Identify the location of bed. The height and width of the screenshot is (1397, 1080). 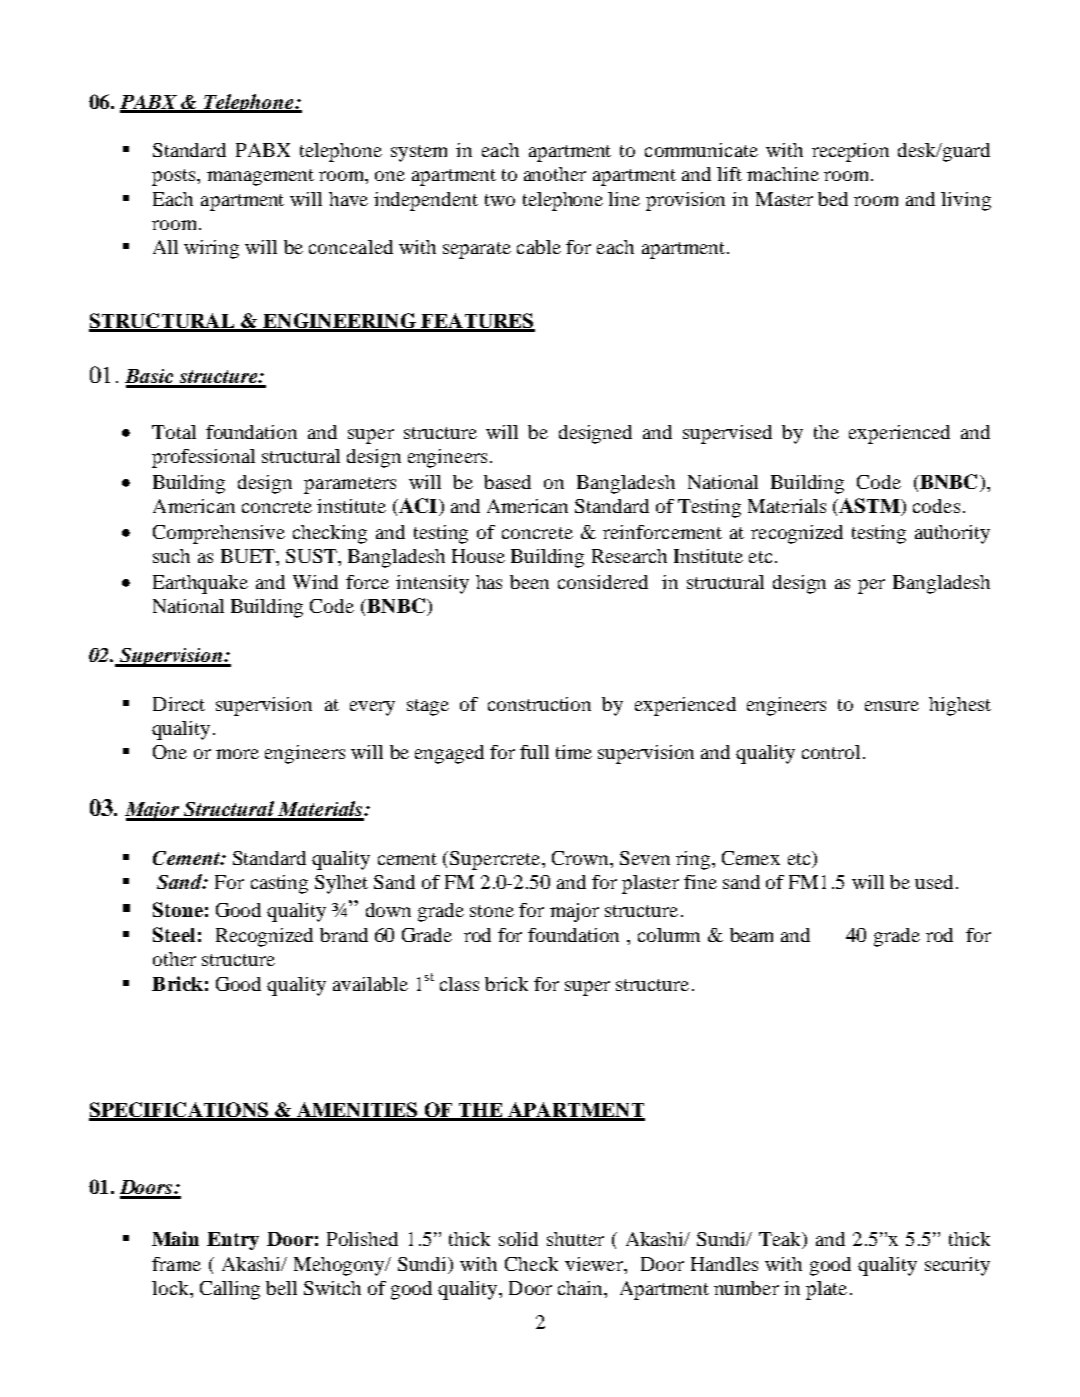
(833, 199).
